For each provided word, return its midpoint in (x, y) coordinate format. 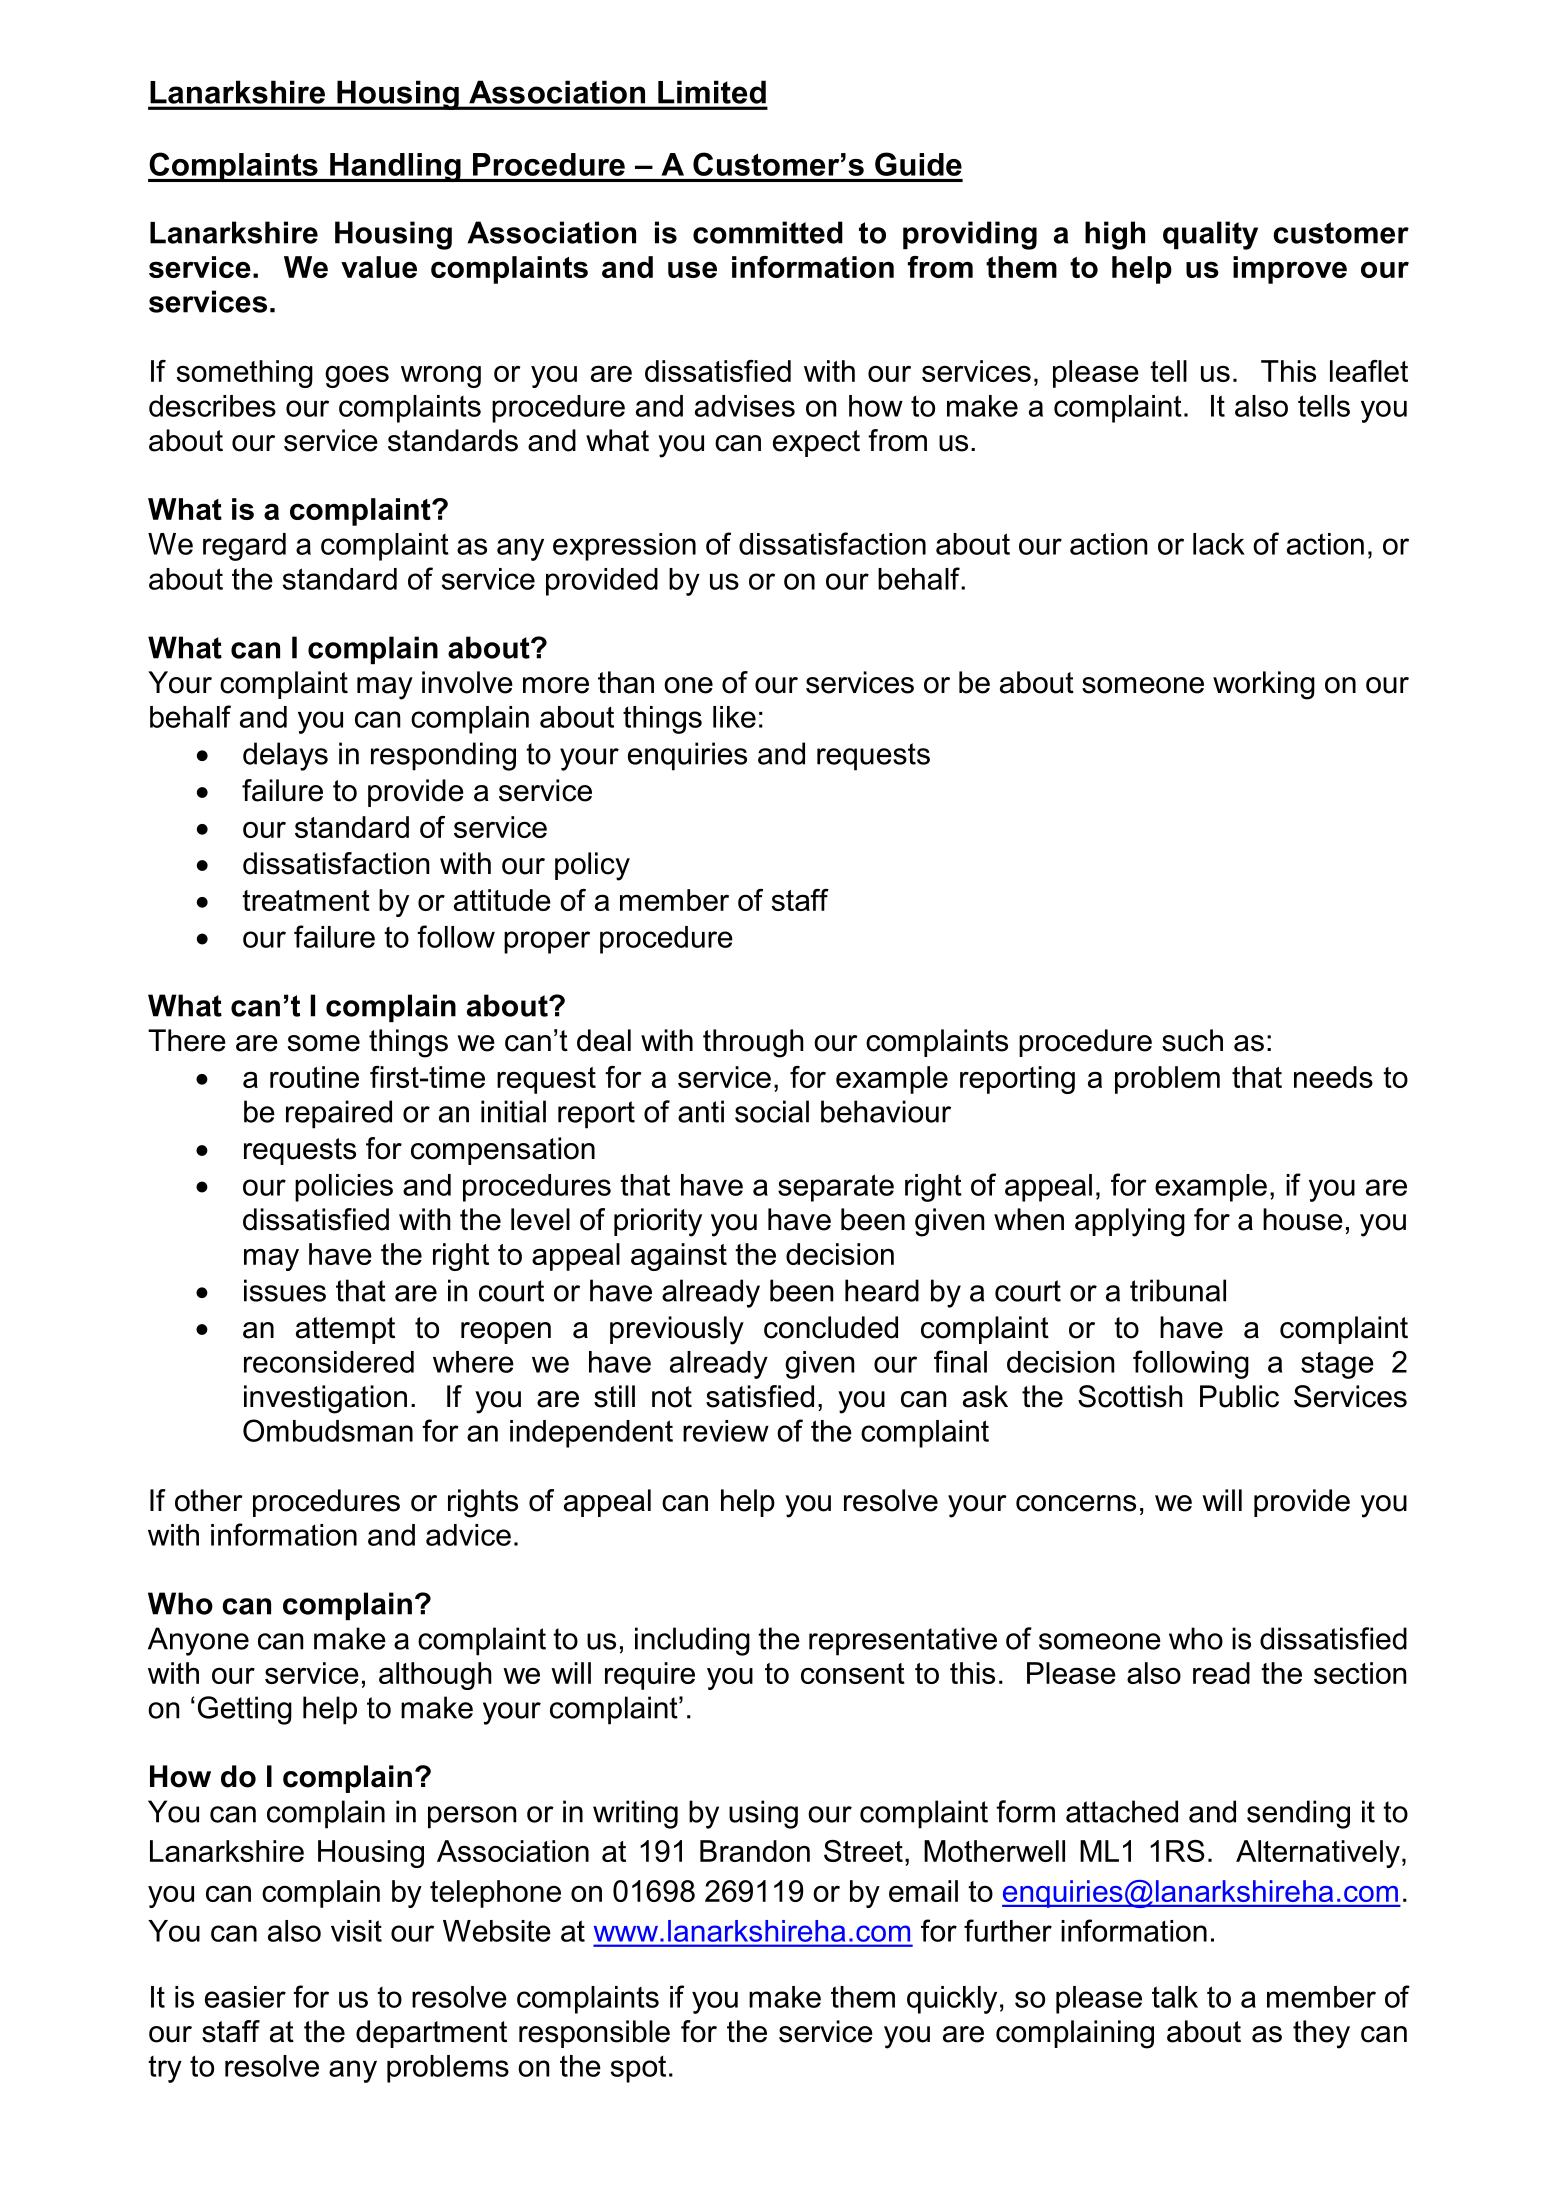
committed (768, 232)
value (379, 267)
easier (245, 1997)
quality (1210, 235)
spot (638, 2069)
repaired (339, 1114)
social (772, 1111)
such (1192, 1040)
